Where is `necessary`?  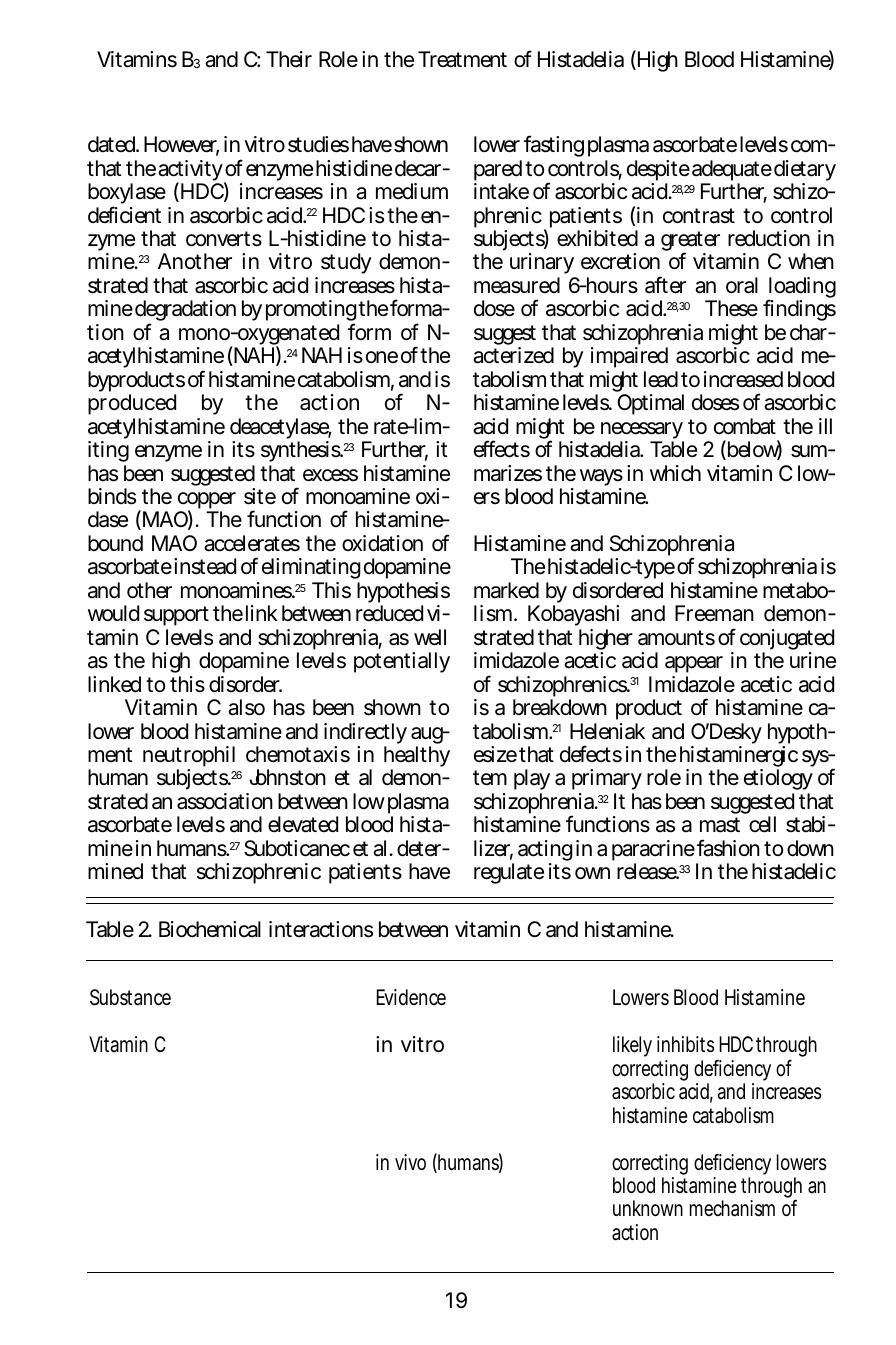 necessary is located at coordinates (642, 432).
